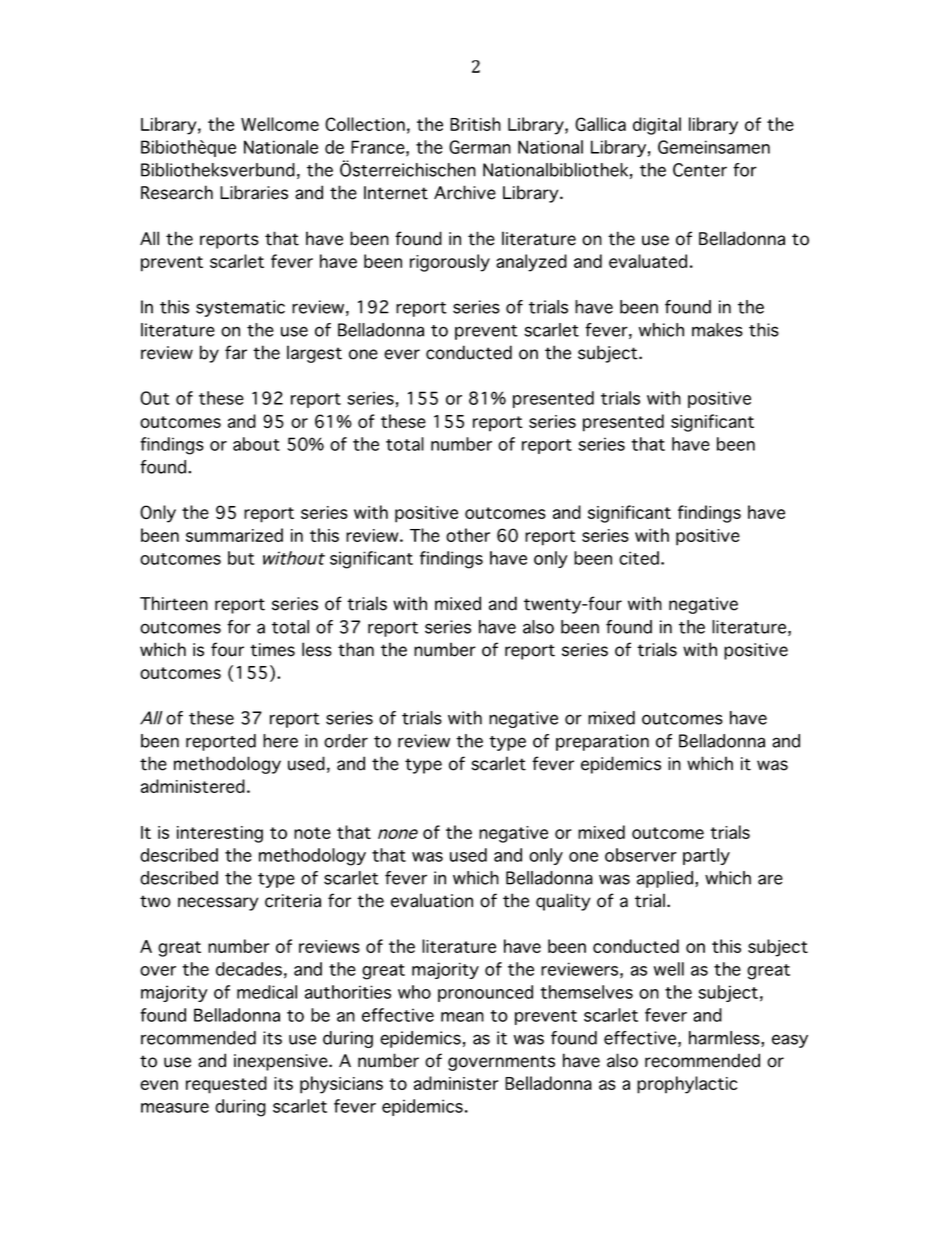 This document has height=1233, width=952. Describe the element at coordinates (256, 444) in the document. I see `about` at that location.
